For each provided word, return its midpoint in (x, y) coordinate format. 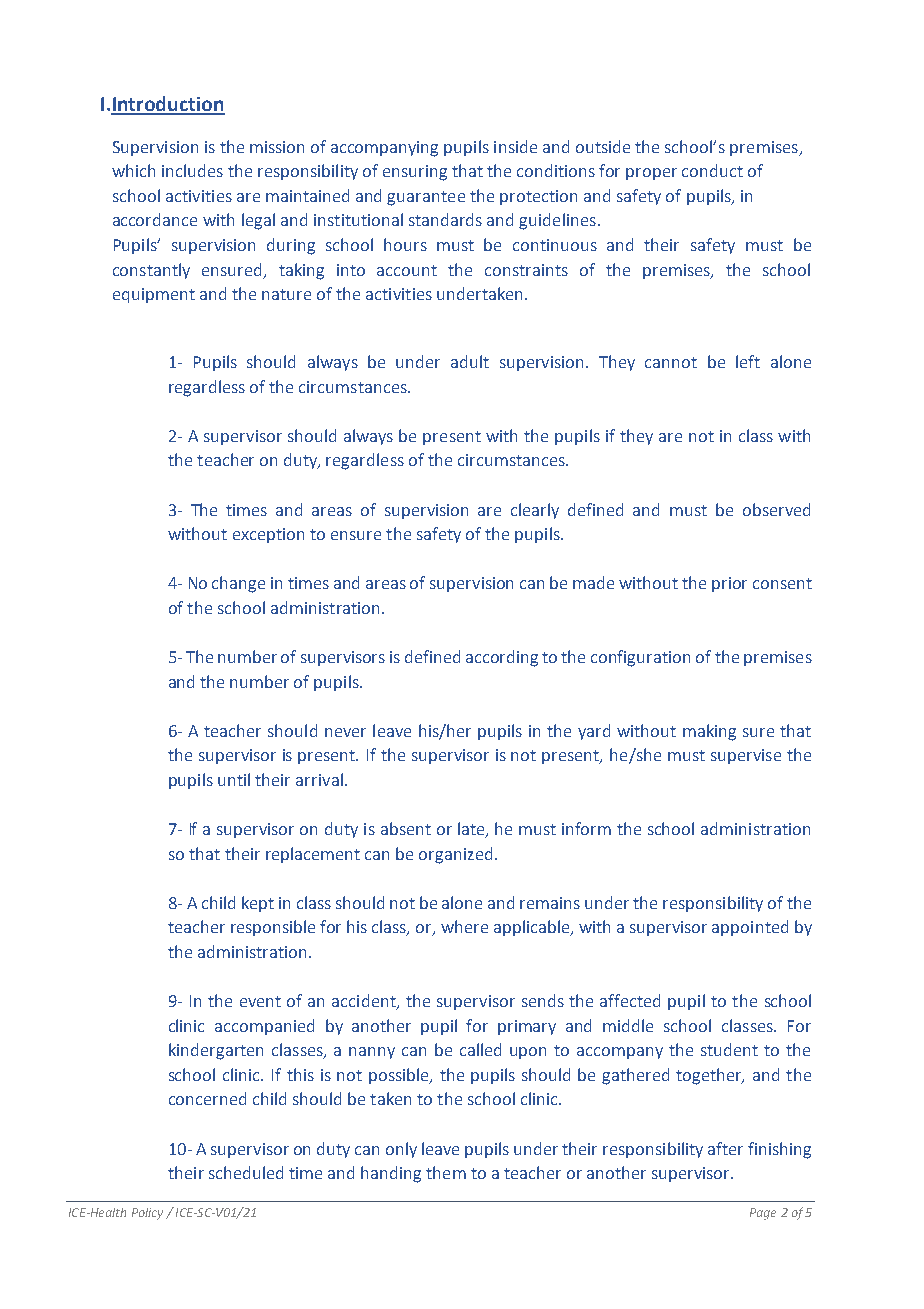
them (446, 1172)
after (725, 1148)
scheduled (246, 1172)
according (502, 658)
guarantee (426, 198)
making (709, 732)
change (238, 584)
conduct (712, 170)
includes (192, 170)
